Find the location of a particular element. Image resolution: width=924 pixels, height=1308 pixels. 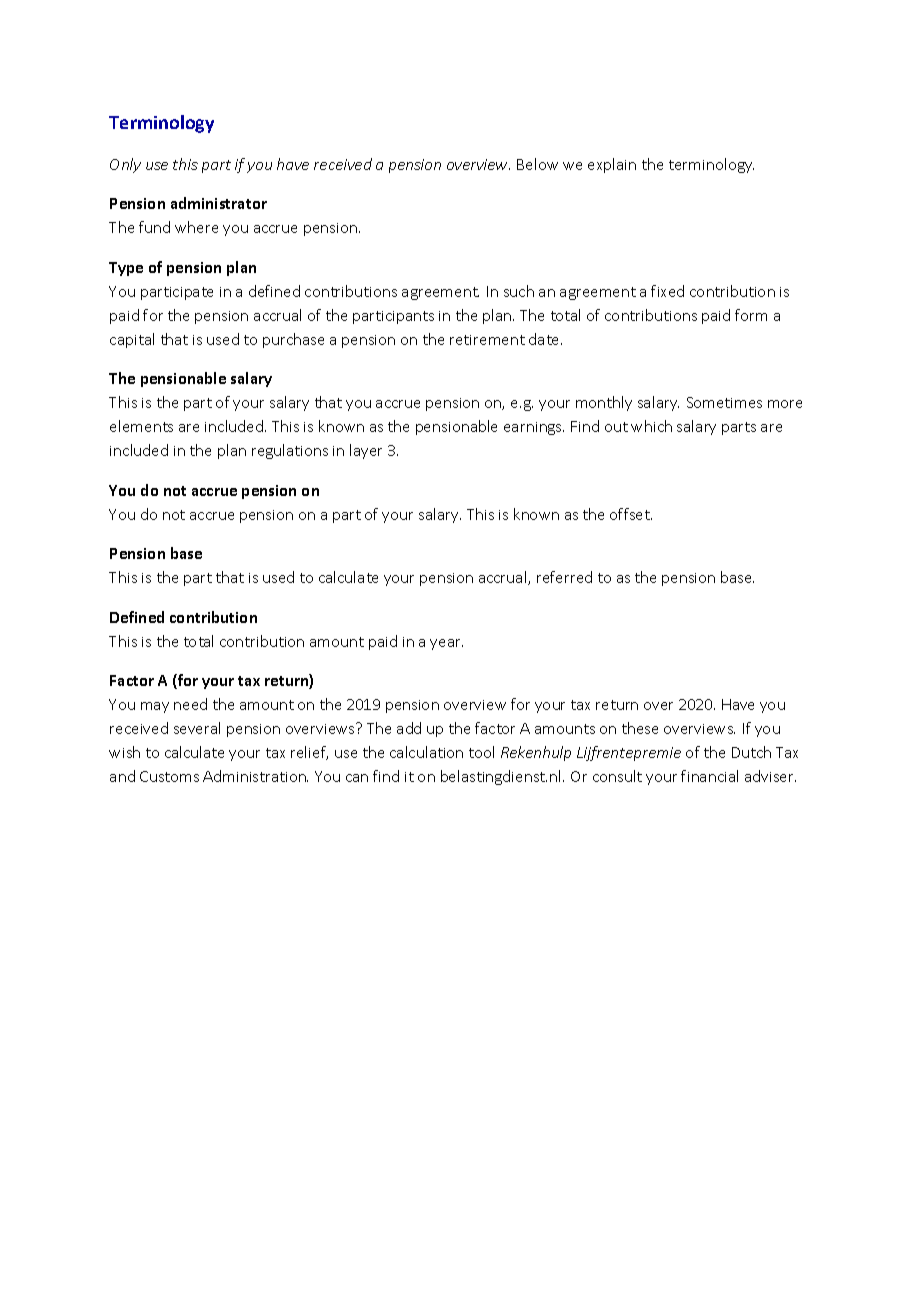

Below is located at coordinates (537, 164).
